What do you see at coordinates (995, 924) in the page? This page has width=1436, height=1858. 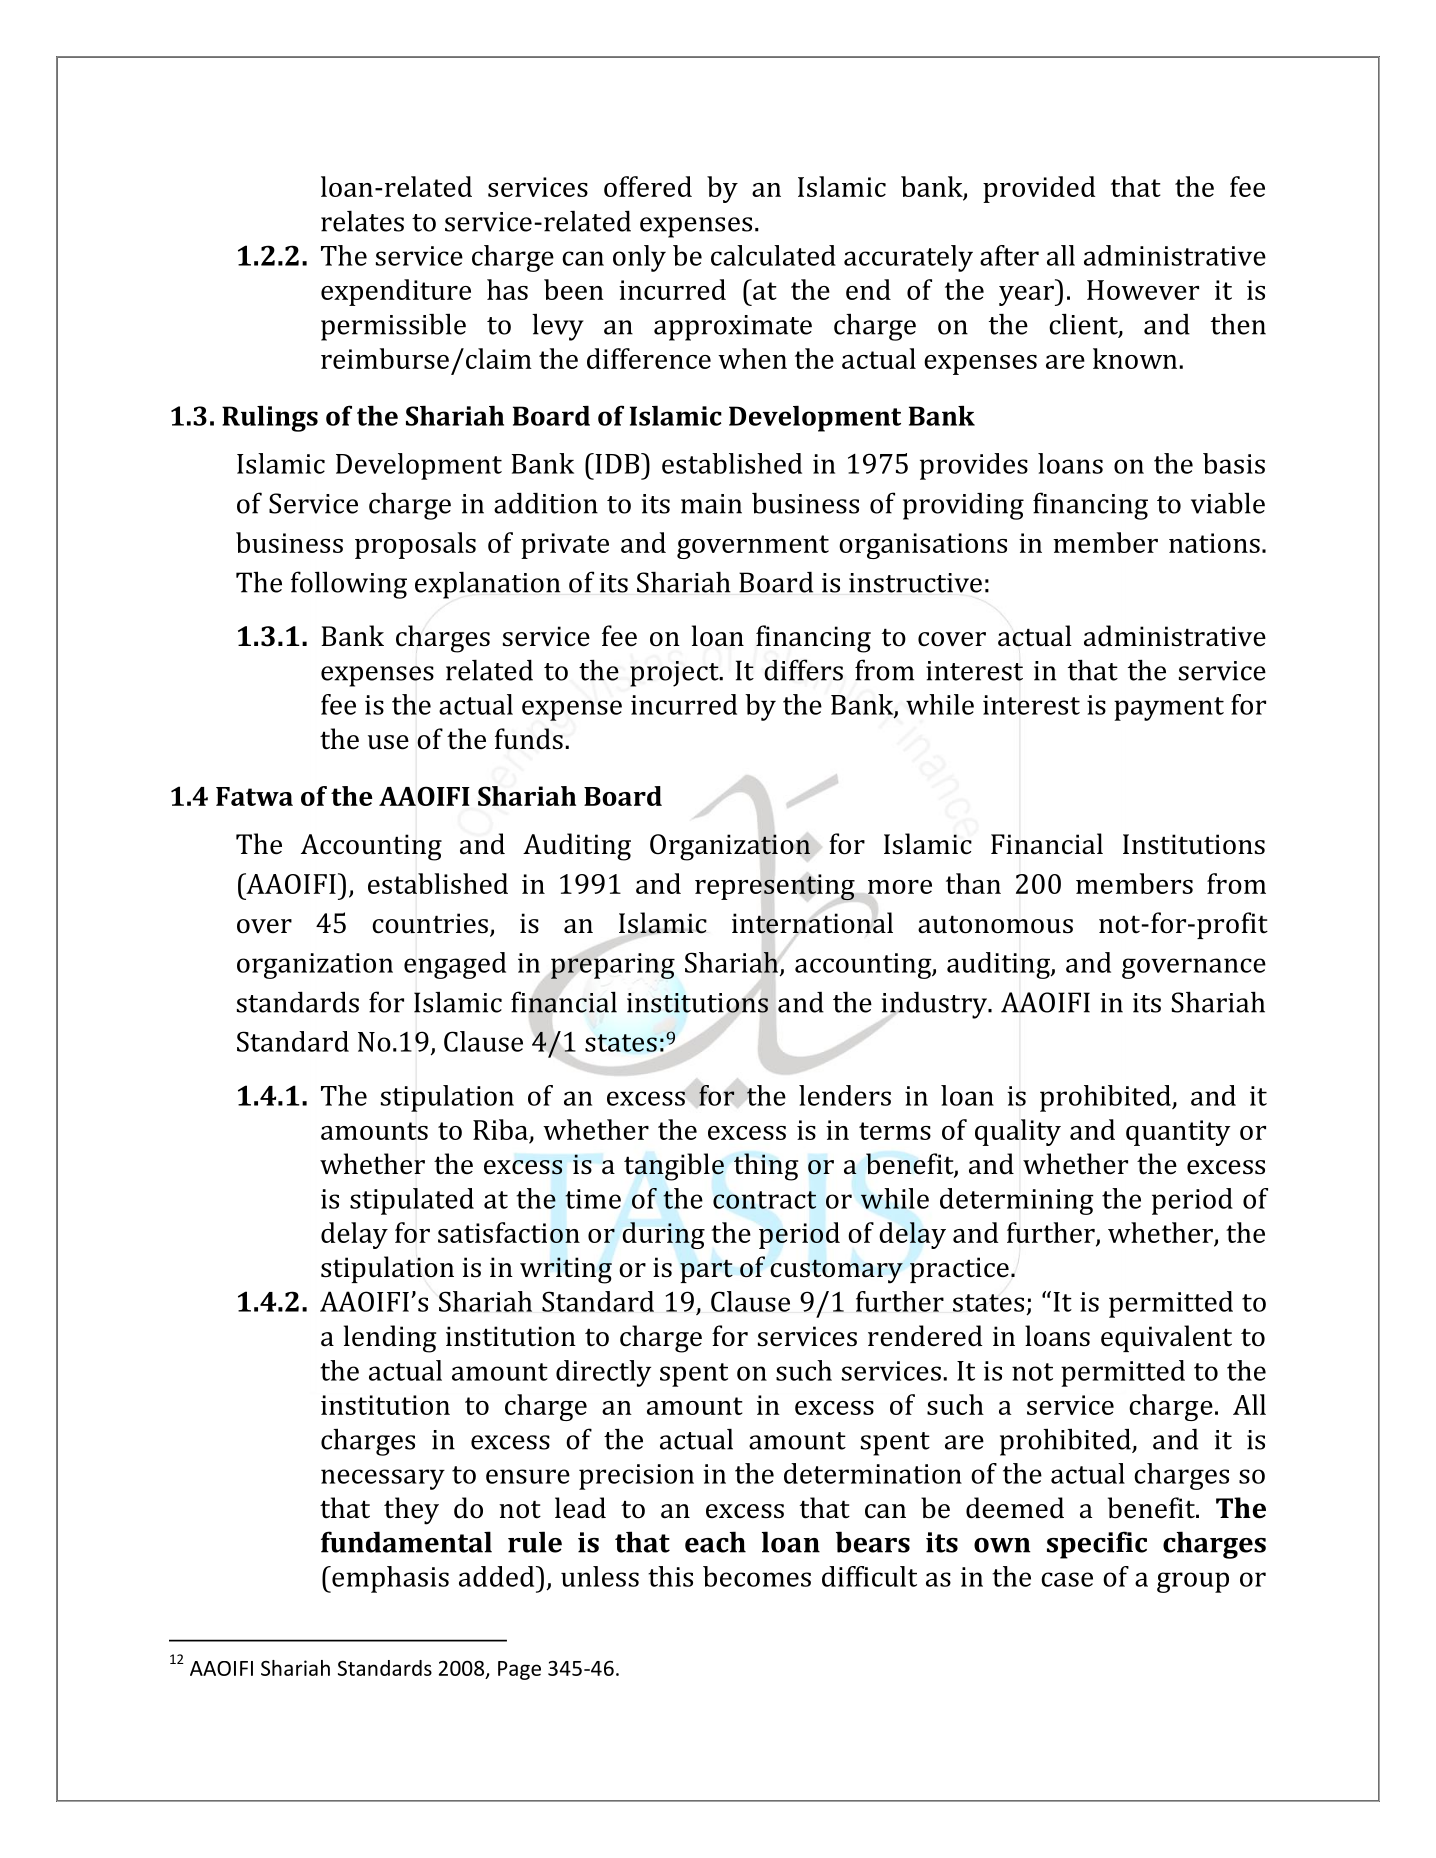 I see `autonomous` at bounding box center [995, 924].
